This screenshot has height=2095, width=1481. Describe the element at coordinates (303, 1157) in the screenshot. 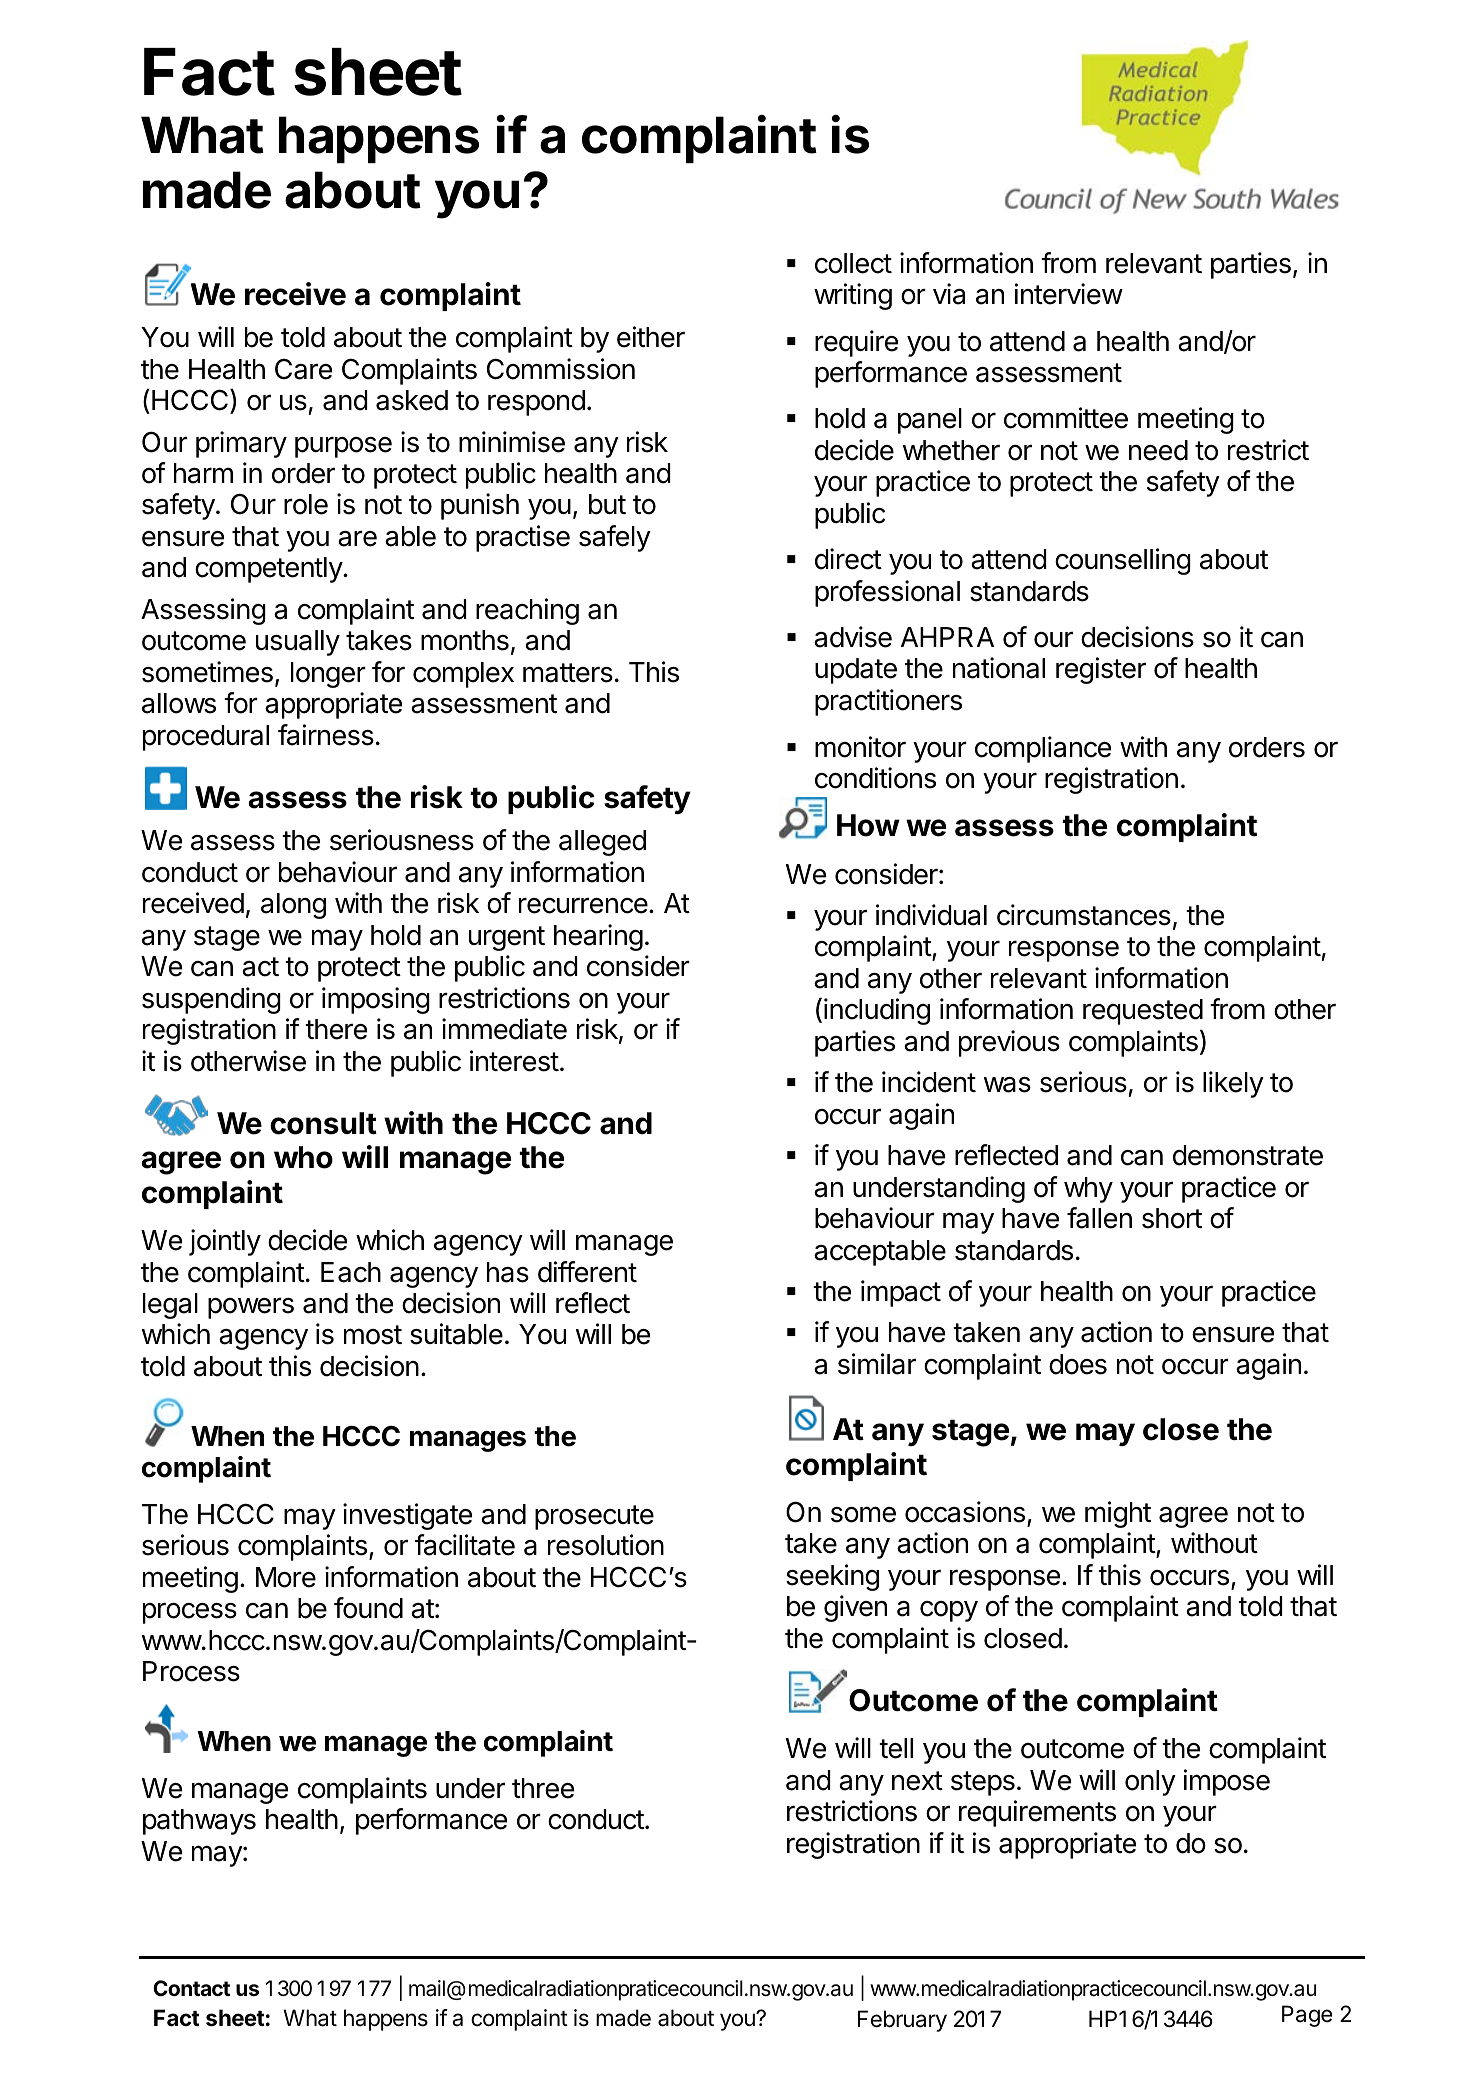

I see `who` at that location.
